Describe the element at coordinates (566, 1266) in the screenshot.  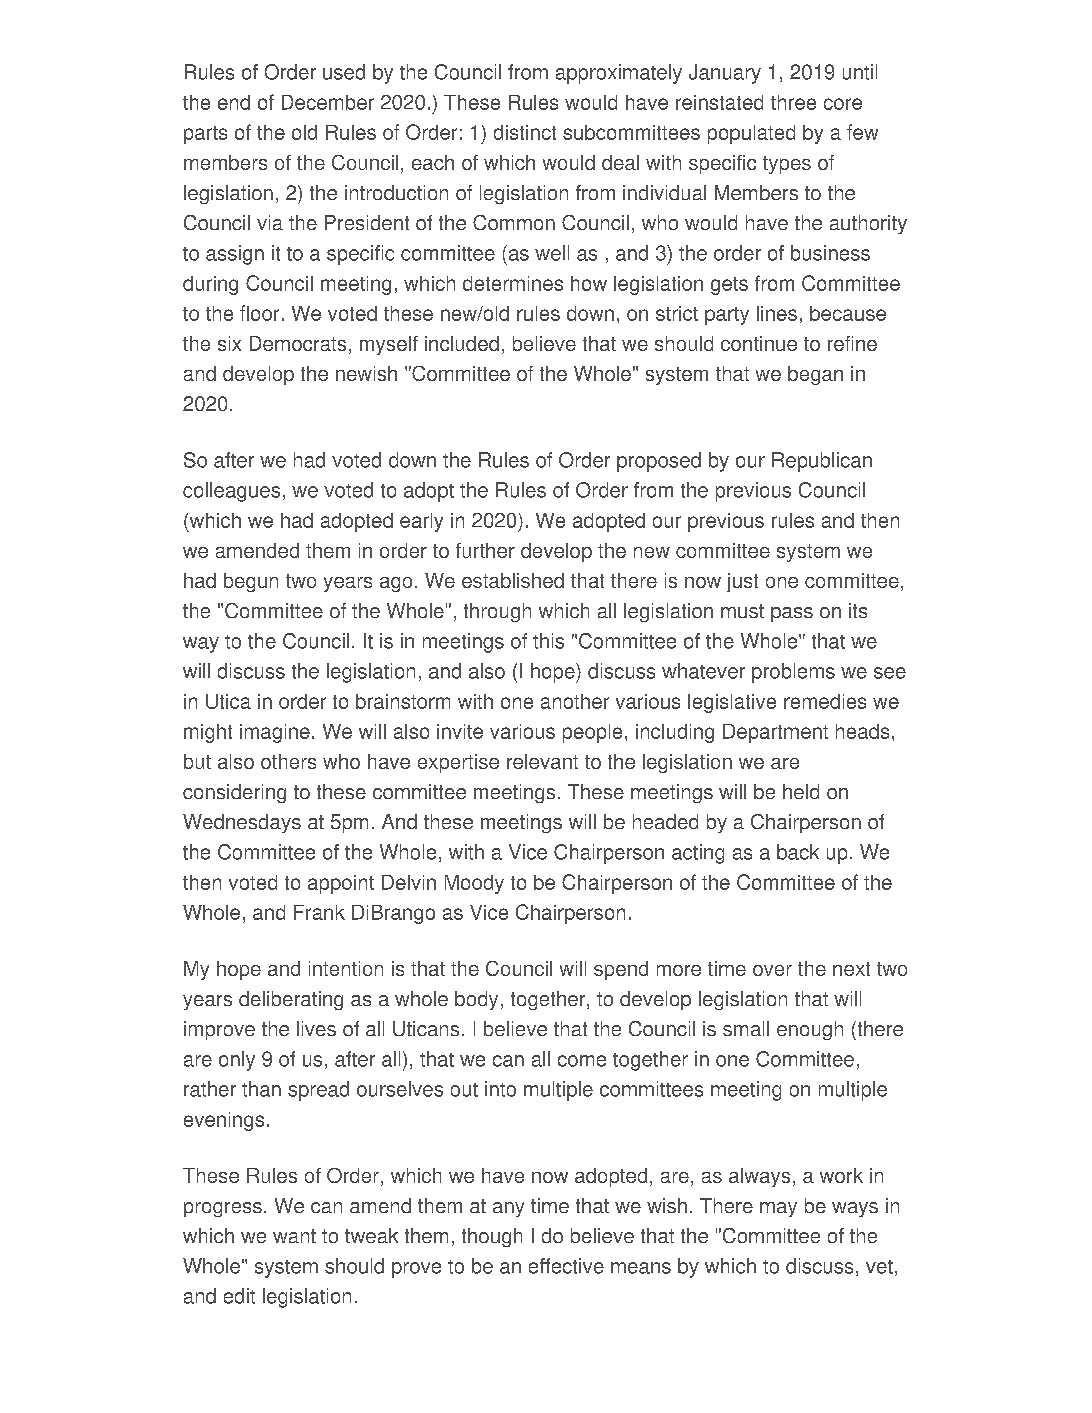
I see `effective` at that location.
